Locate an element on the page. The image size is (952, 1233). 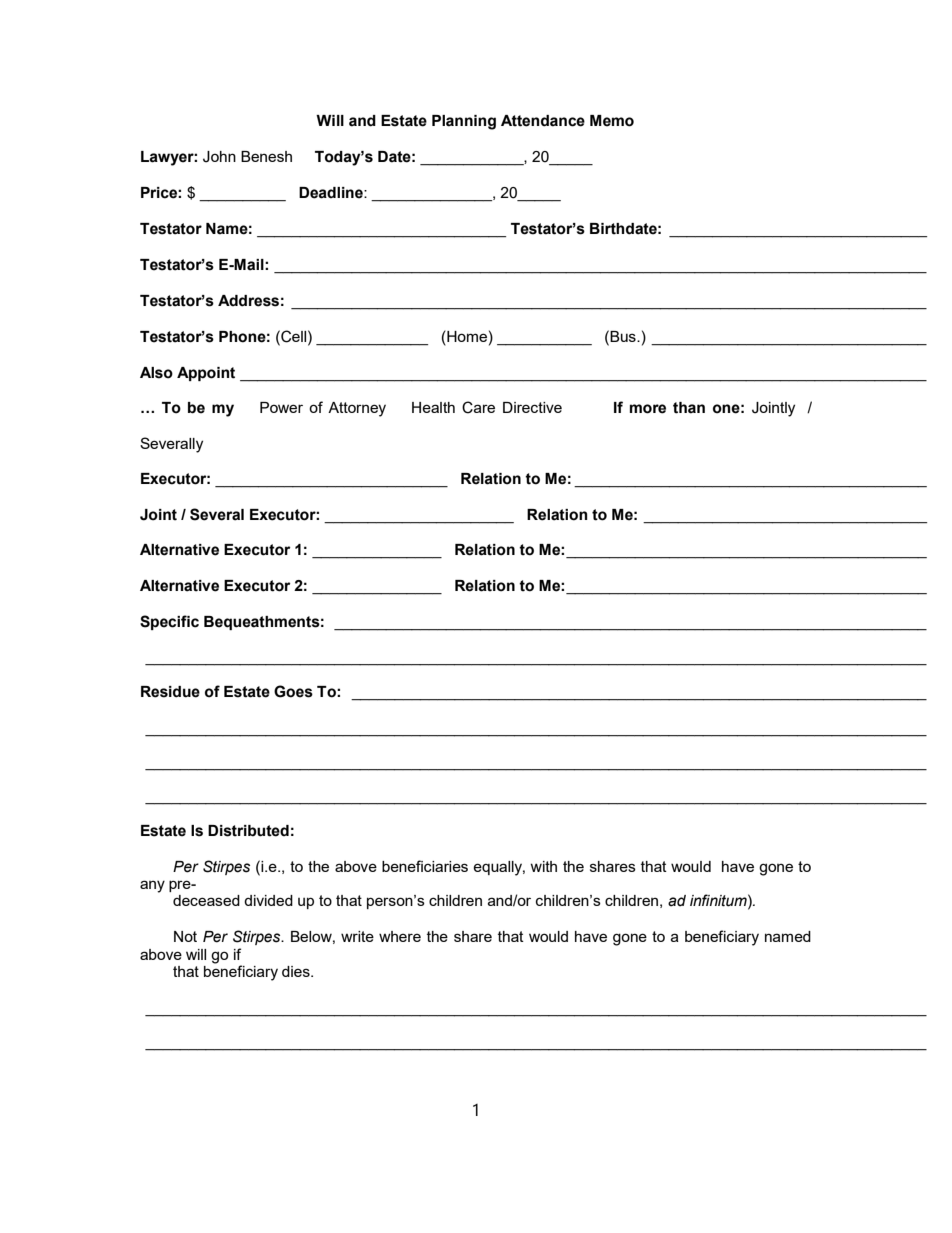
Not is located at coordinates (185, 936).
